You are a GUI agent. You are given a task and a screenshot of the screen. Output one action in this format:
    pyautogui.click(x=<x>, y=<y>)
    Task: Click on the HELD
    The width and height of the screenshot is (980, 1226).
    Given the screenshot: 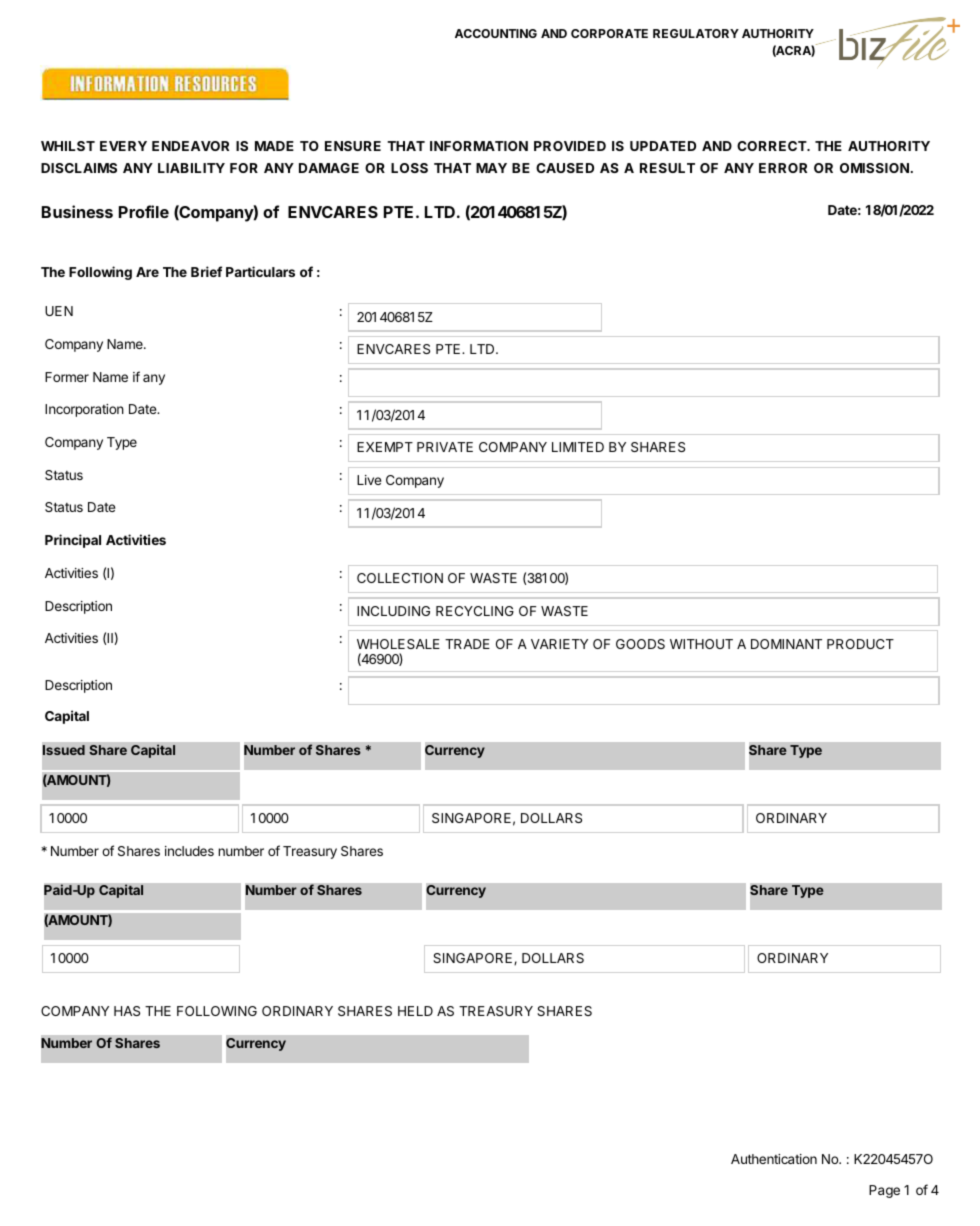 What is the action you would take?
    pyautogui.click(x=415, y=1011)
